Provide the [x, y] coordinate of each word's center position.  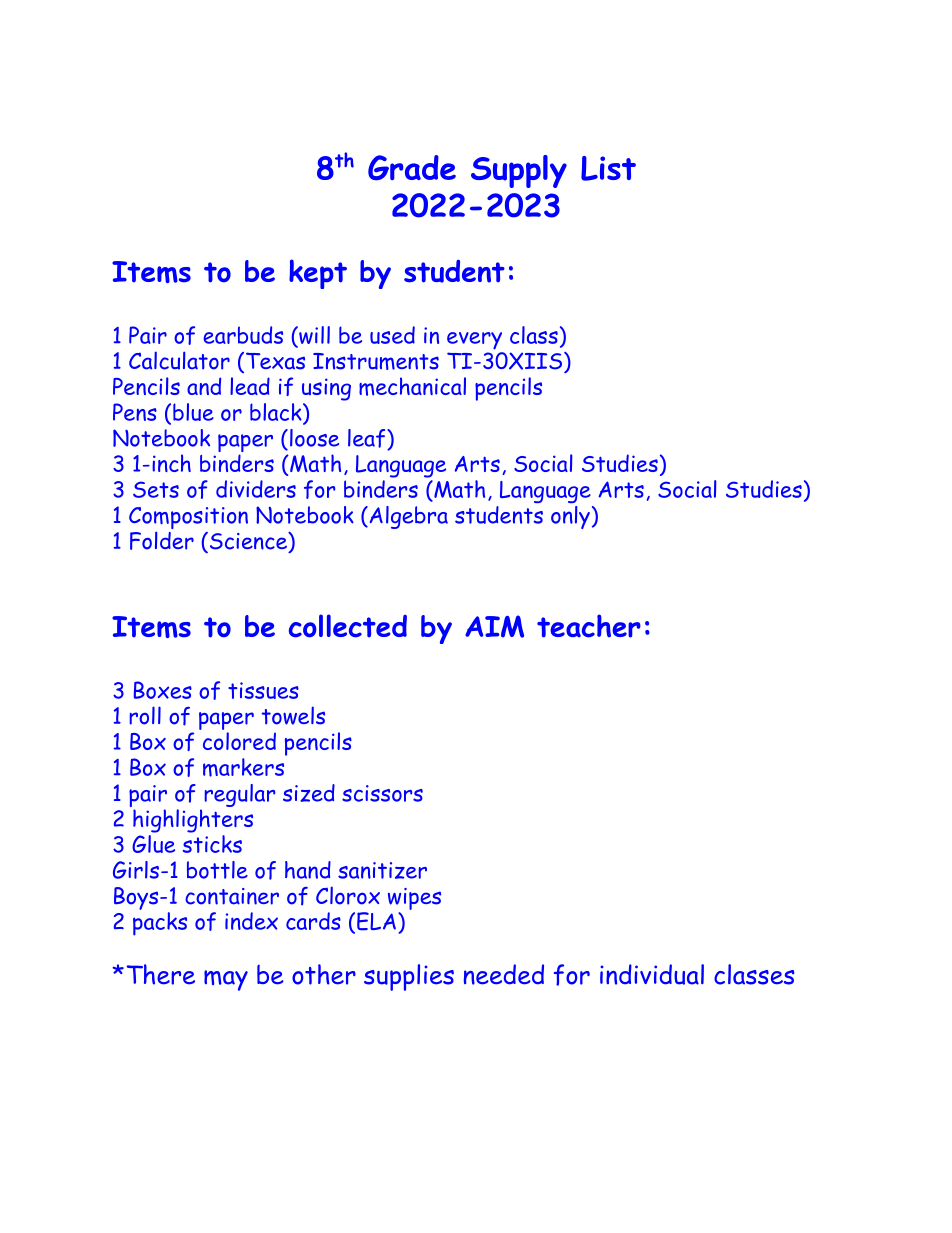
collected [348, 626]
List [608, 168]
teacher [589, 626]
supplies [409, 977]
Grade [412, 167]
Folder [162, 540]
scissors [382, 793]
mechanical [412, 386]
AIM [494, 626]
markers [245, 766]
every [474, 341]
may [226, 980]
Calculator [179, 360]
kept [318, 274]
